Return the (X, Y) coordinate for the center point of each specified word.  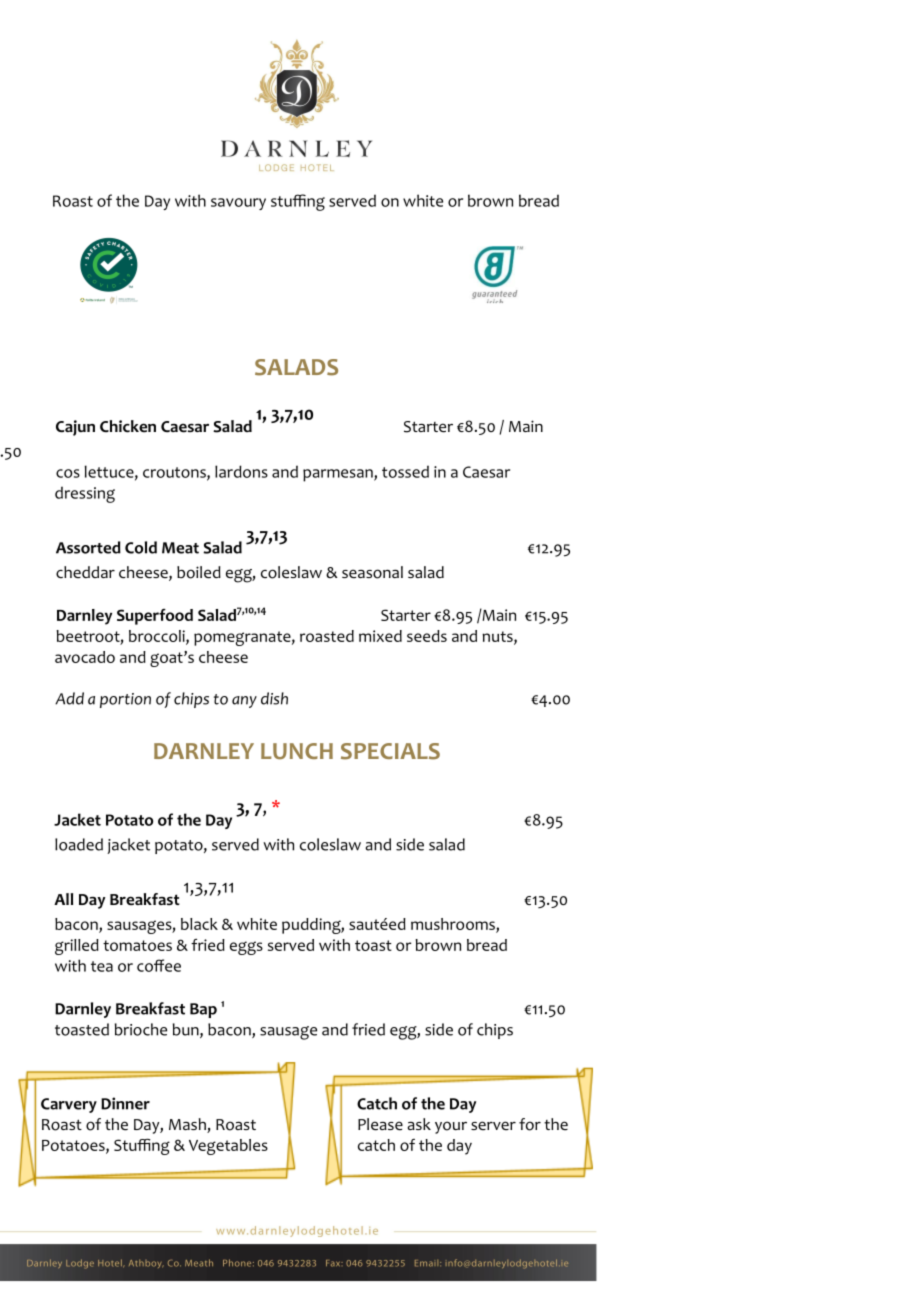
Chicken (128, 426)
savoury (238, 204)
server (493, 1126)
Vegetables (228, 1147)
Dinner (125, 1103)
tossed (405, 471)
